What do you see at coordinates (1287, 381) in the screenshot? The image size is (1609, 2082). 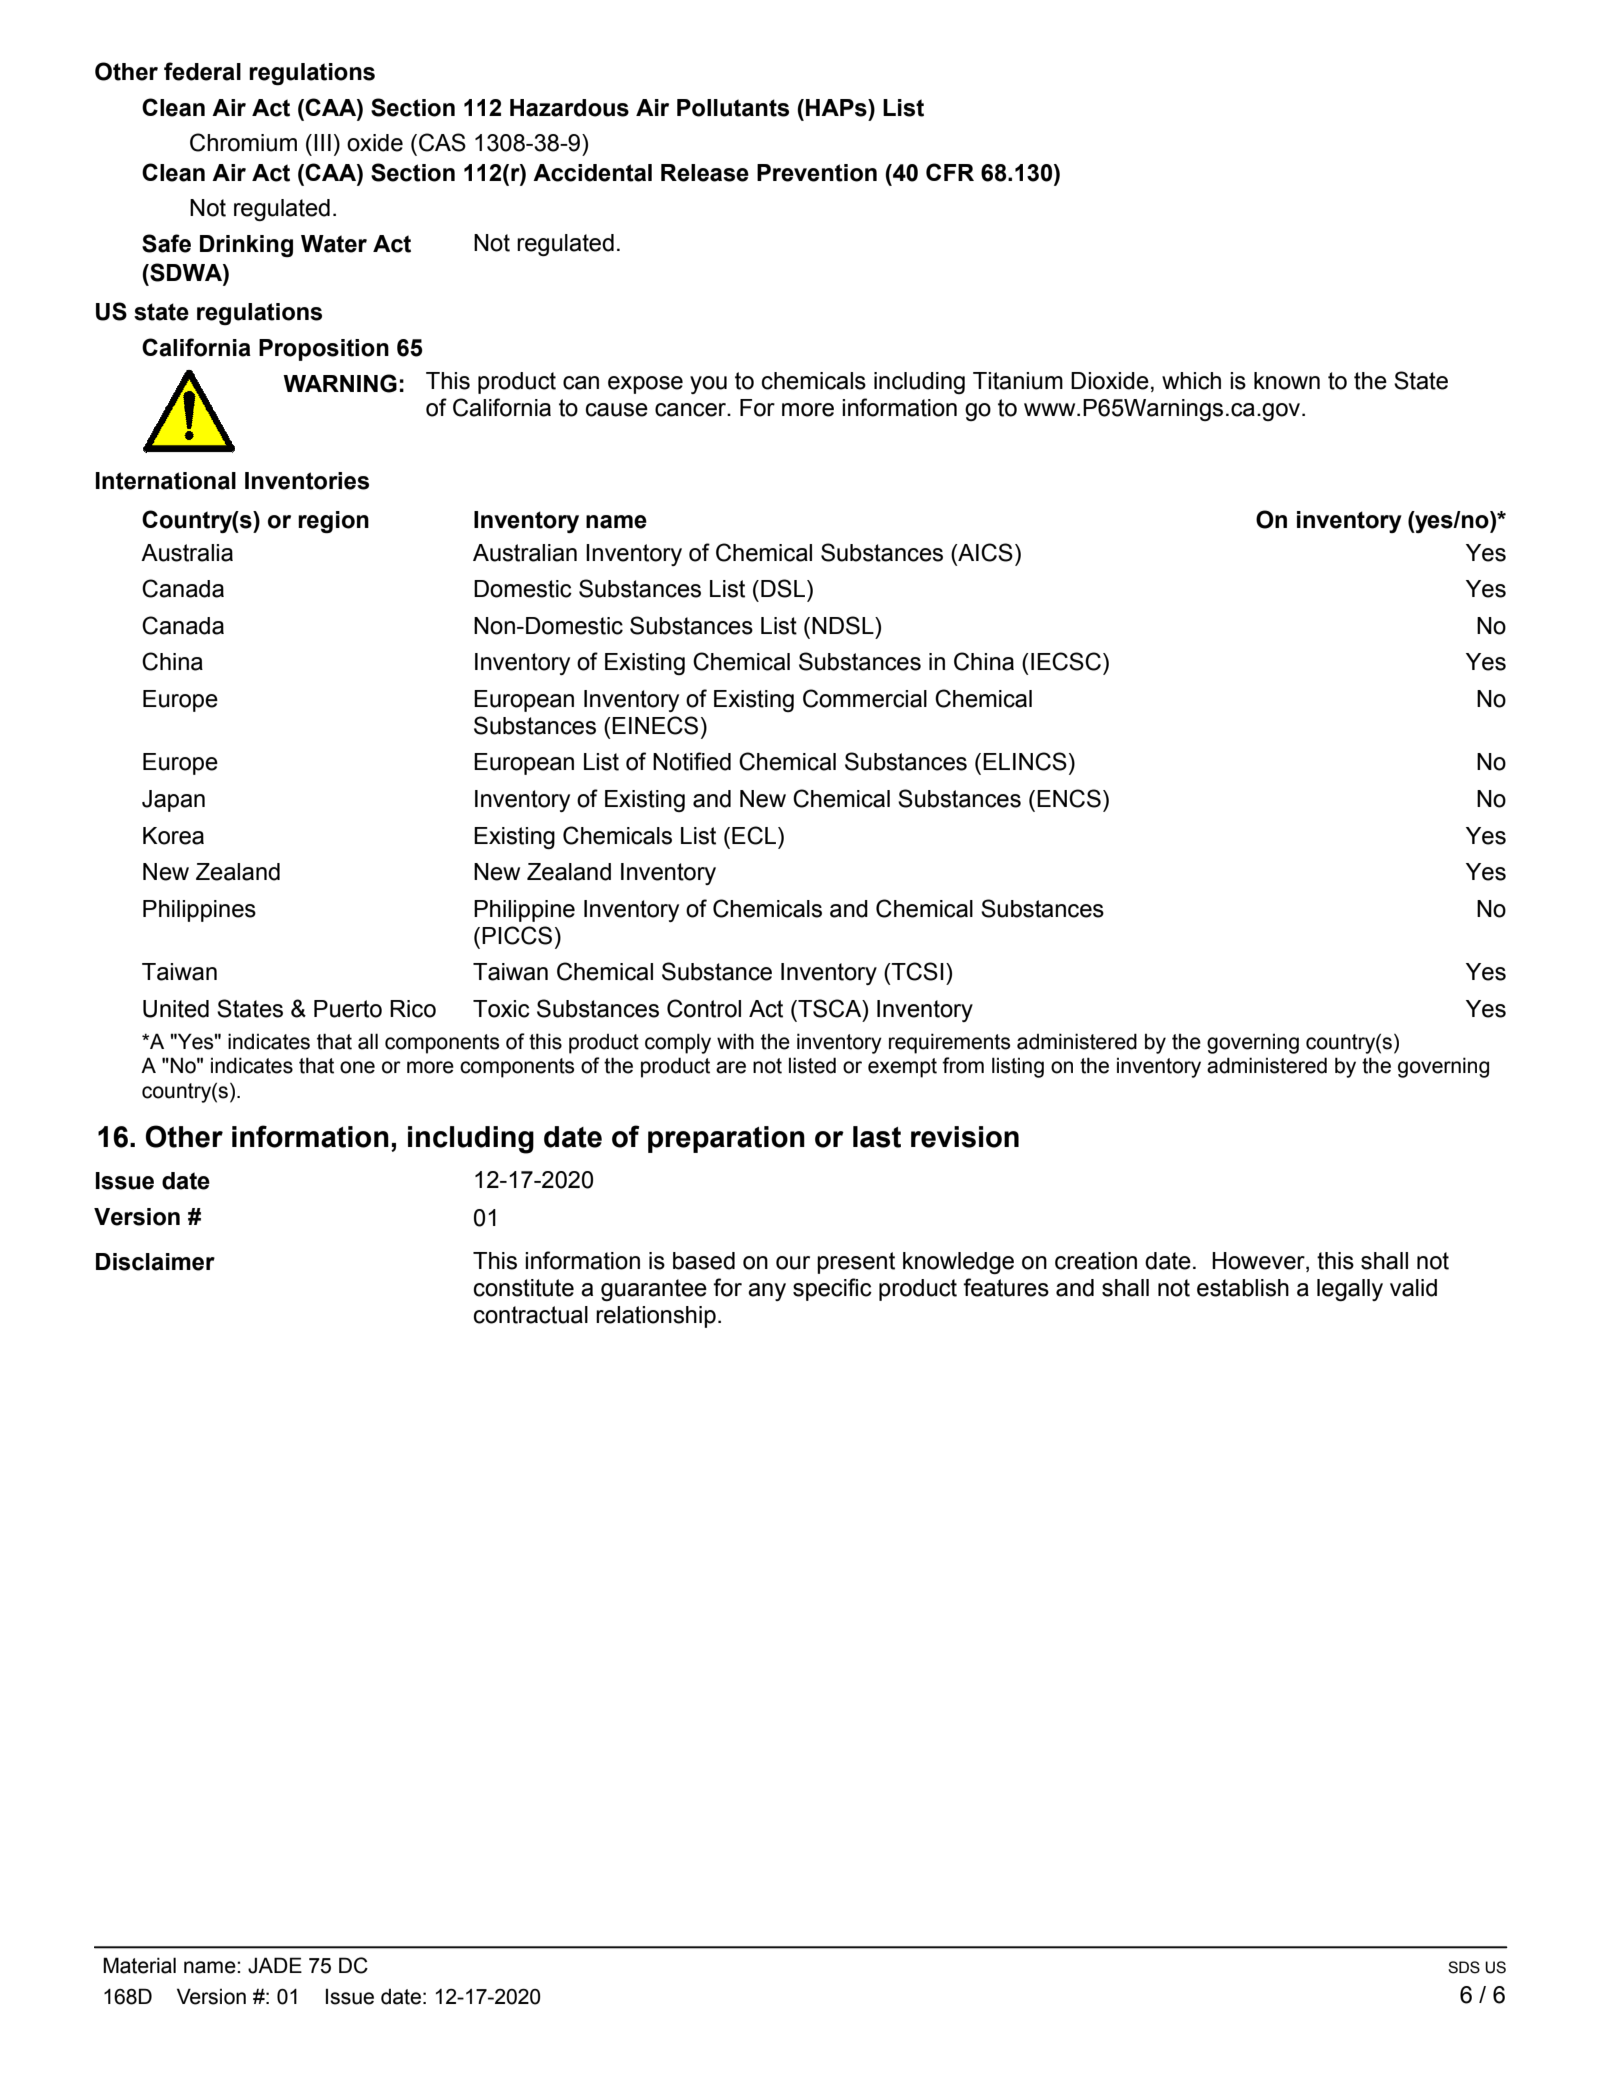 I see `known` at bounding box center [1287, 381].
